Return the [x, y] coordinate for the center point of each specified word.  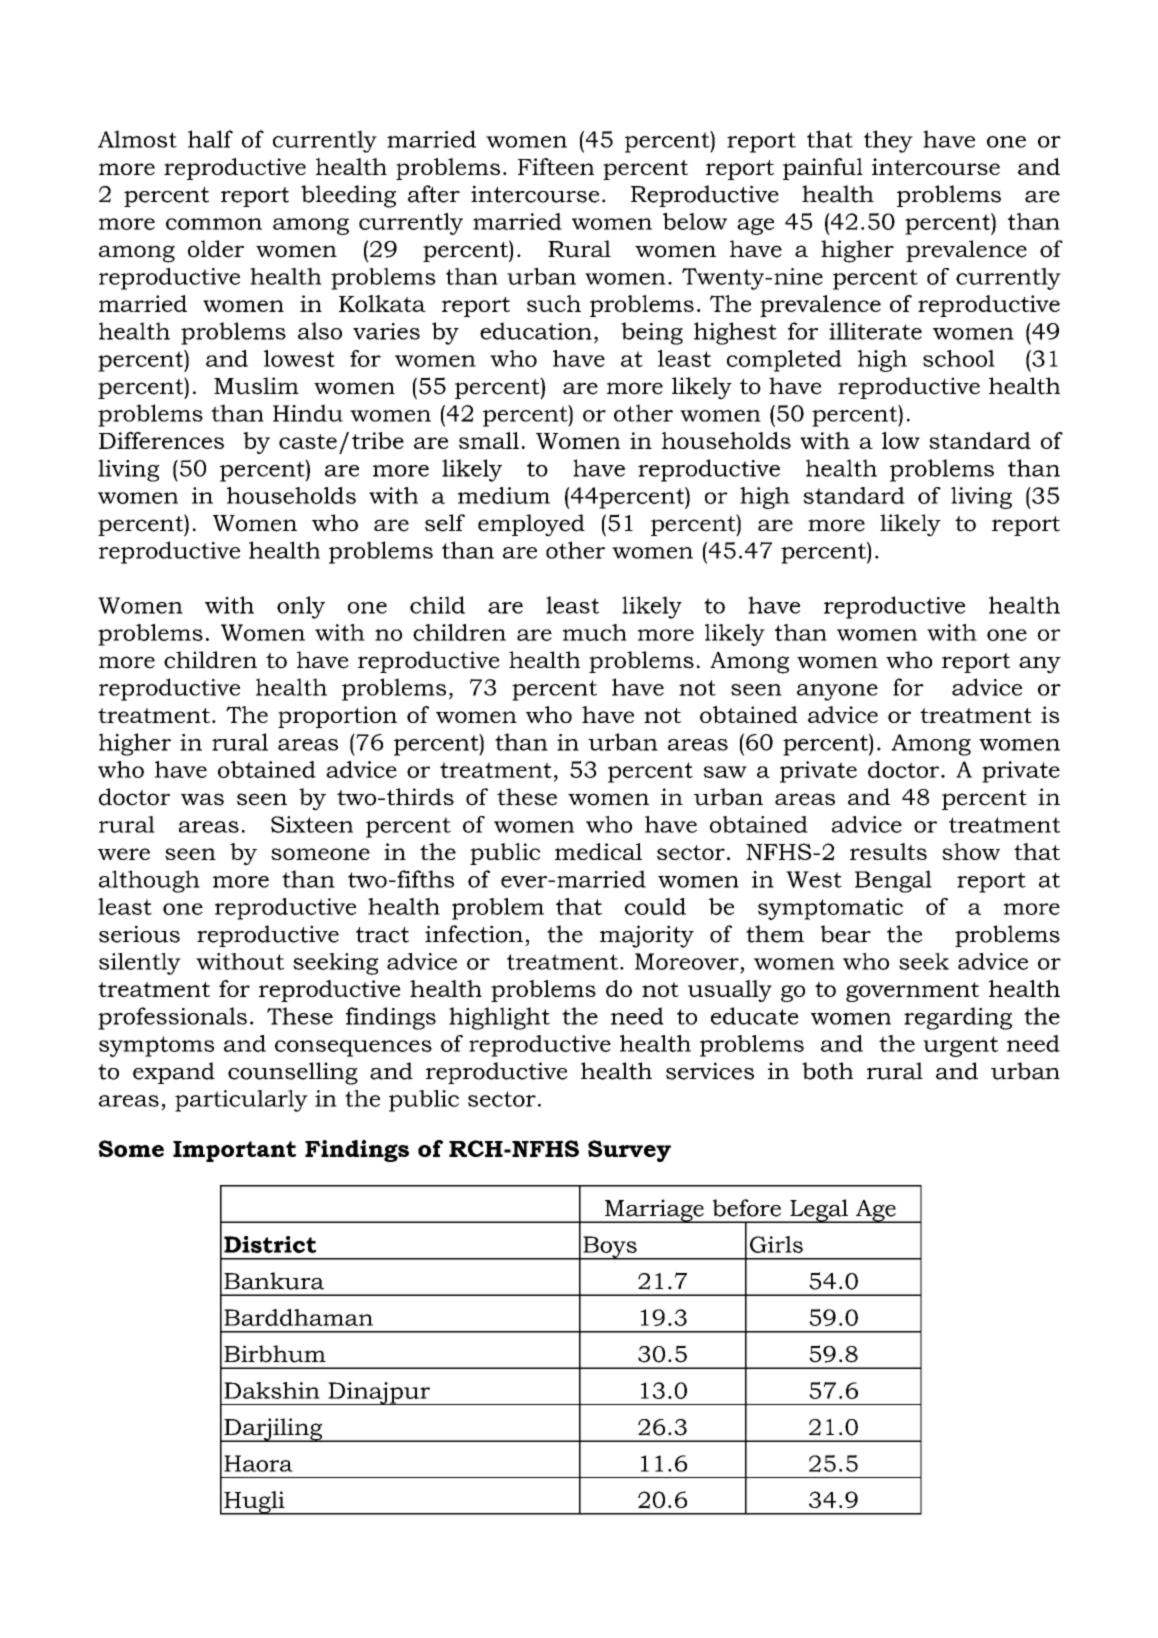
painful [823, 169]
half [210, 139]
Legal [819, 1211]
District [270, 1244]
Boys [610, 1248]
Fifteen [556, 166]
